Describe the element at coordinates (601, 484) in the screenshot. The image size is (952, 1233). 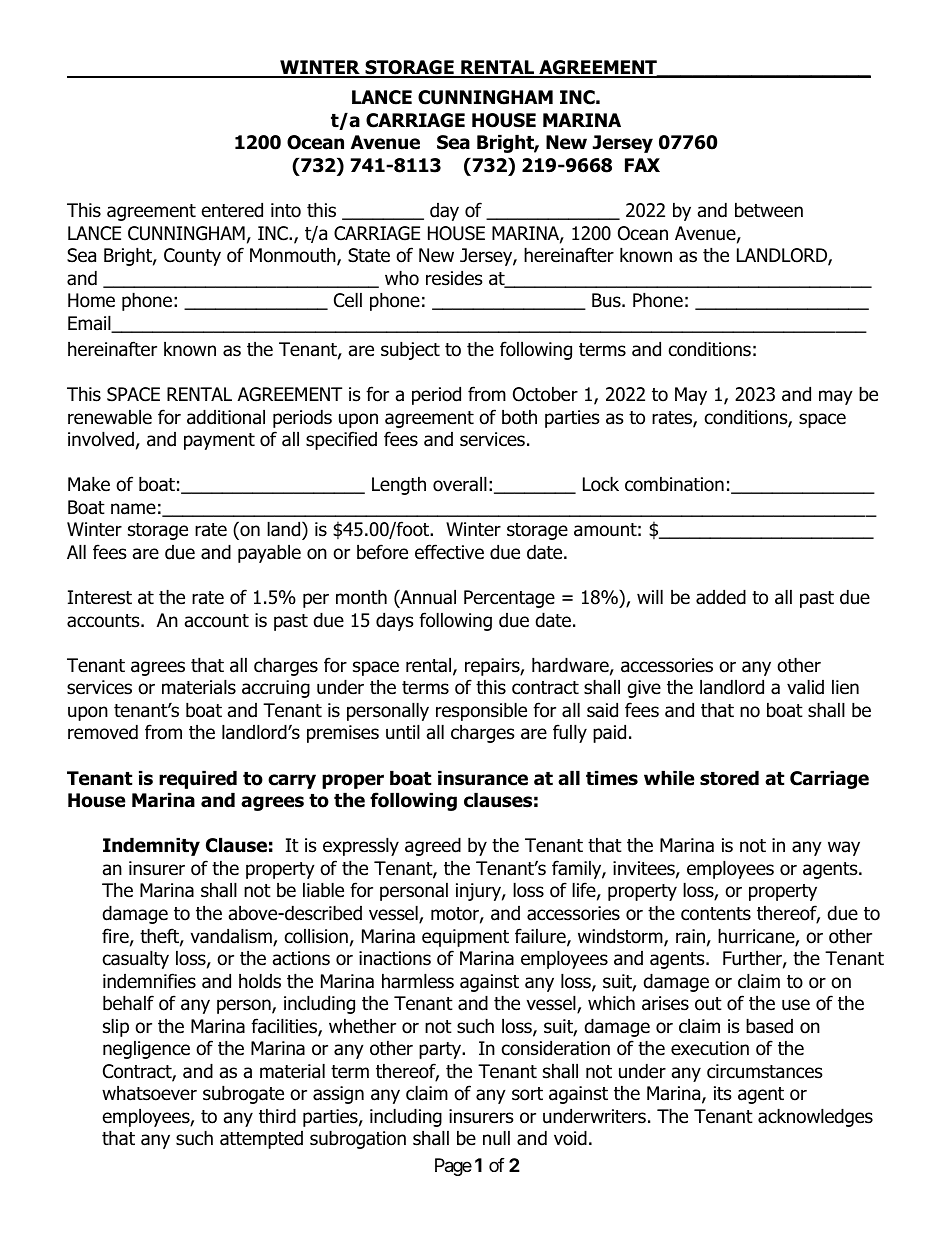
I see `Lock` at that location.
